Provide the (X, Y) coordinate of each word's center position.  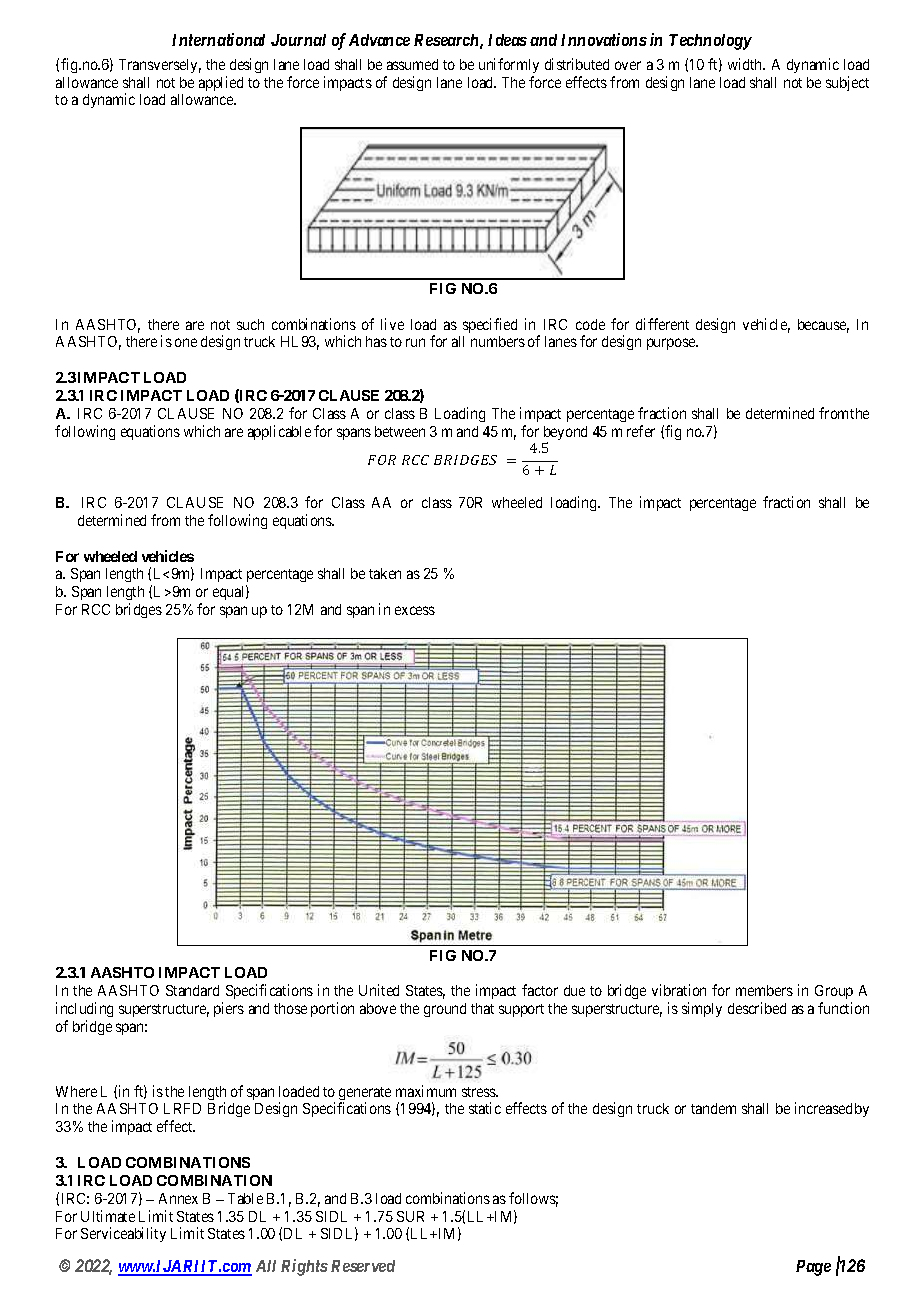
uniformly (509, 65)
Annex (178, 1198)
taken (385, 573)
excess (415, 610)
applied (221, 83)
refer (641, 431)
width (746, 64)
